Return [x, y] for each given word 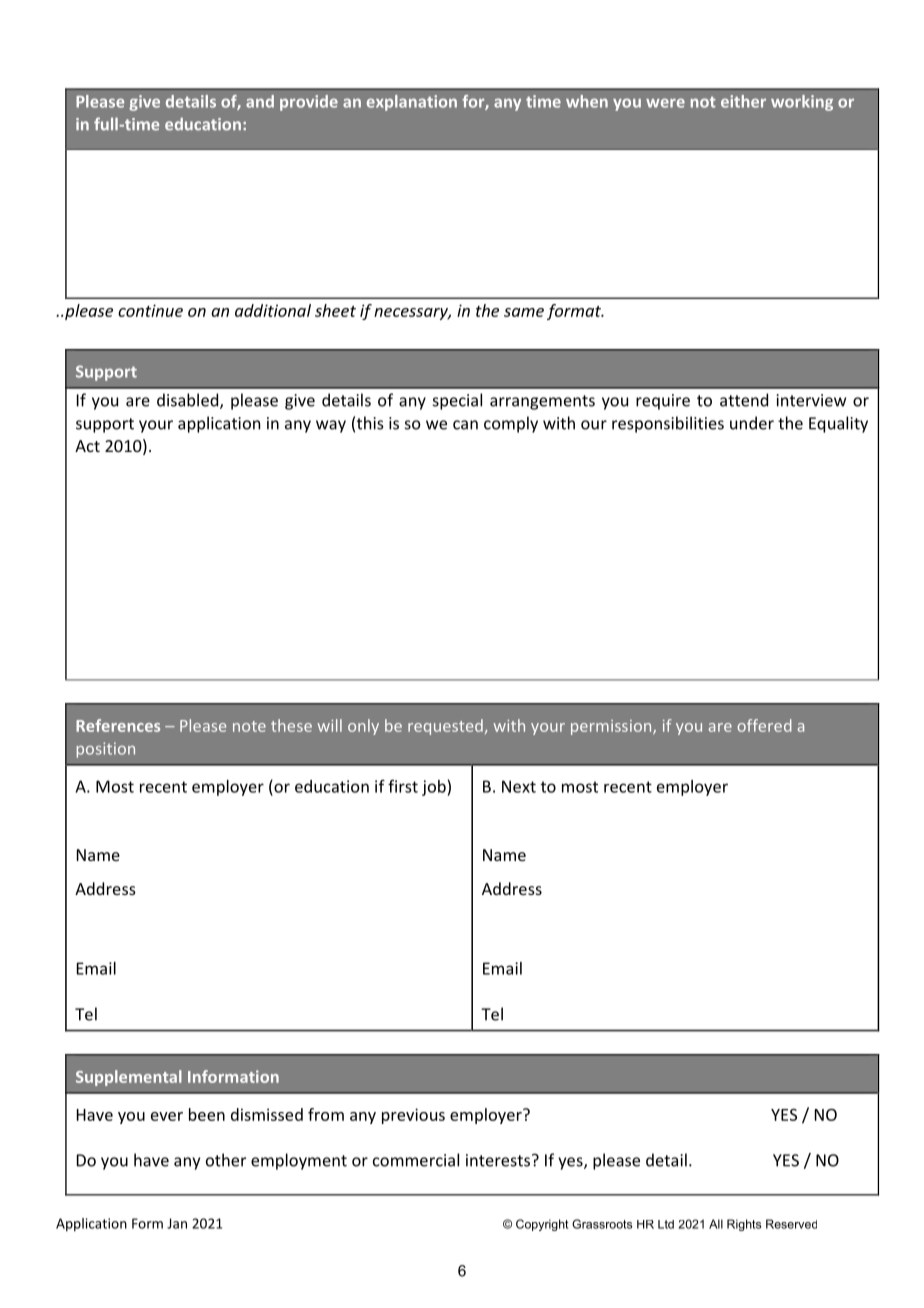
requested [445, 727]
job [435, 788]
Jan [177, 1223]
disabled [189, 401]
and [260, 101]
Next [519, 786]
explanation [412, 103]
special [457, 401]
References [118, 725]
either [743, 101]
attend [744, 400]
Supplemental [129, 1078]
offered [764, 725]
